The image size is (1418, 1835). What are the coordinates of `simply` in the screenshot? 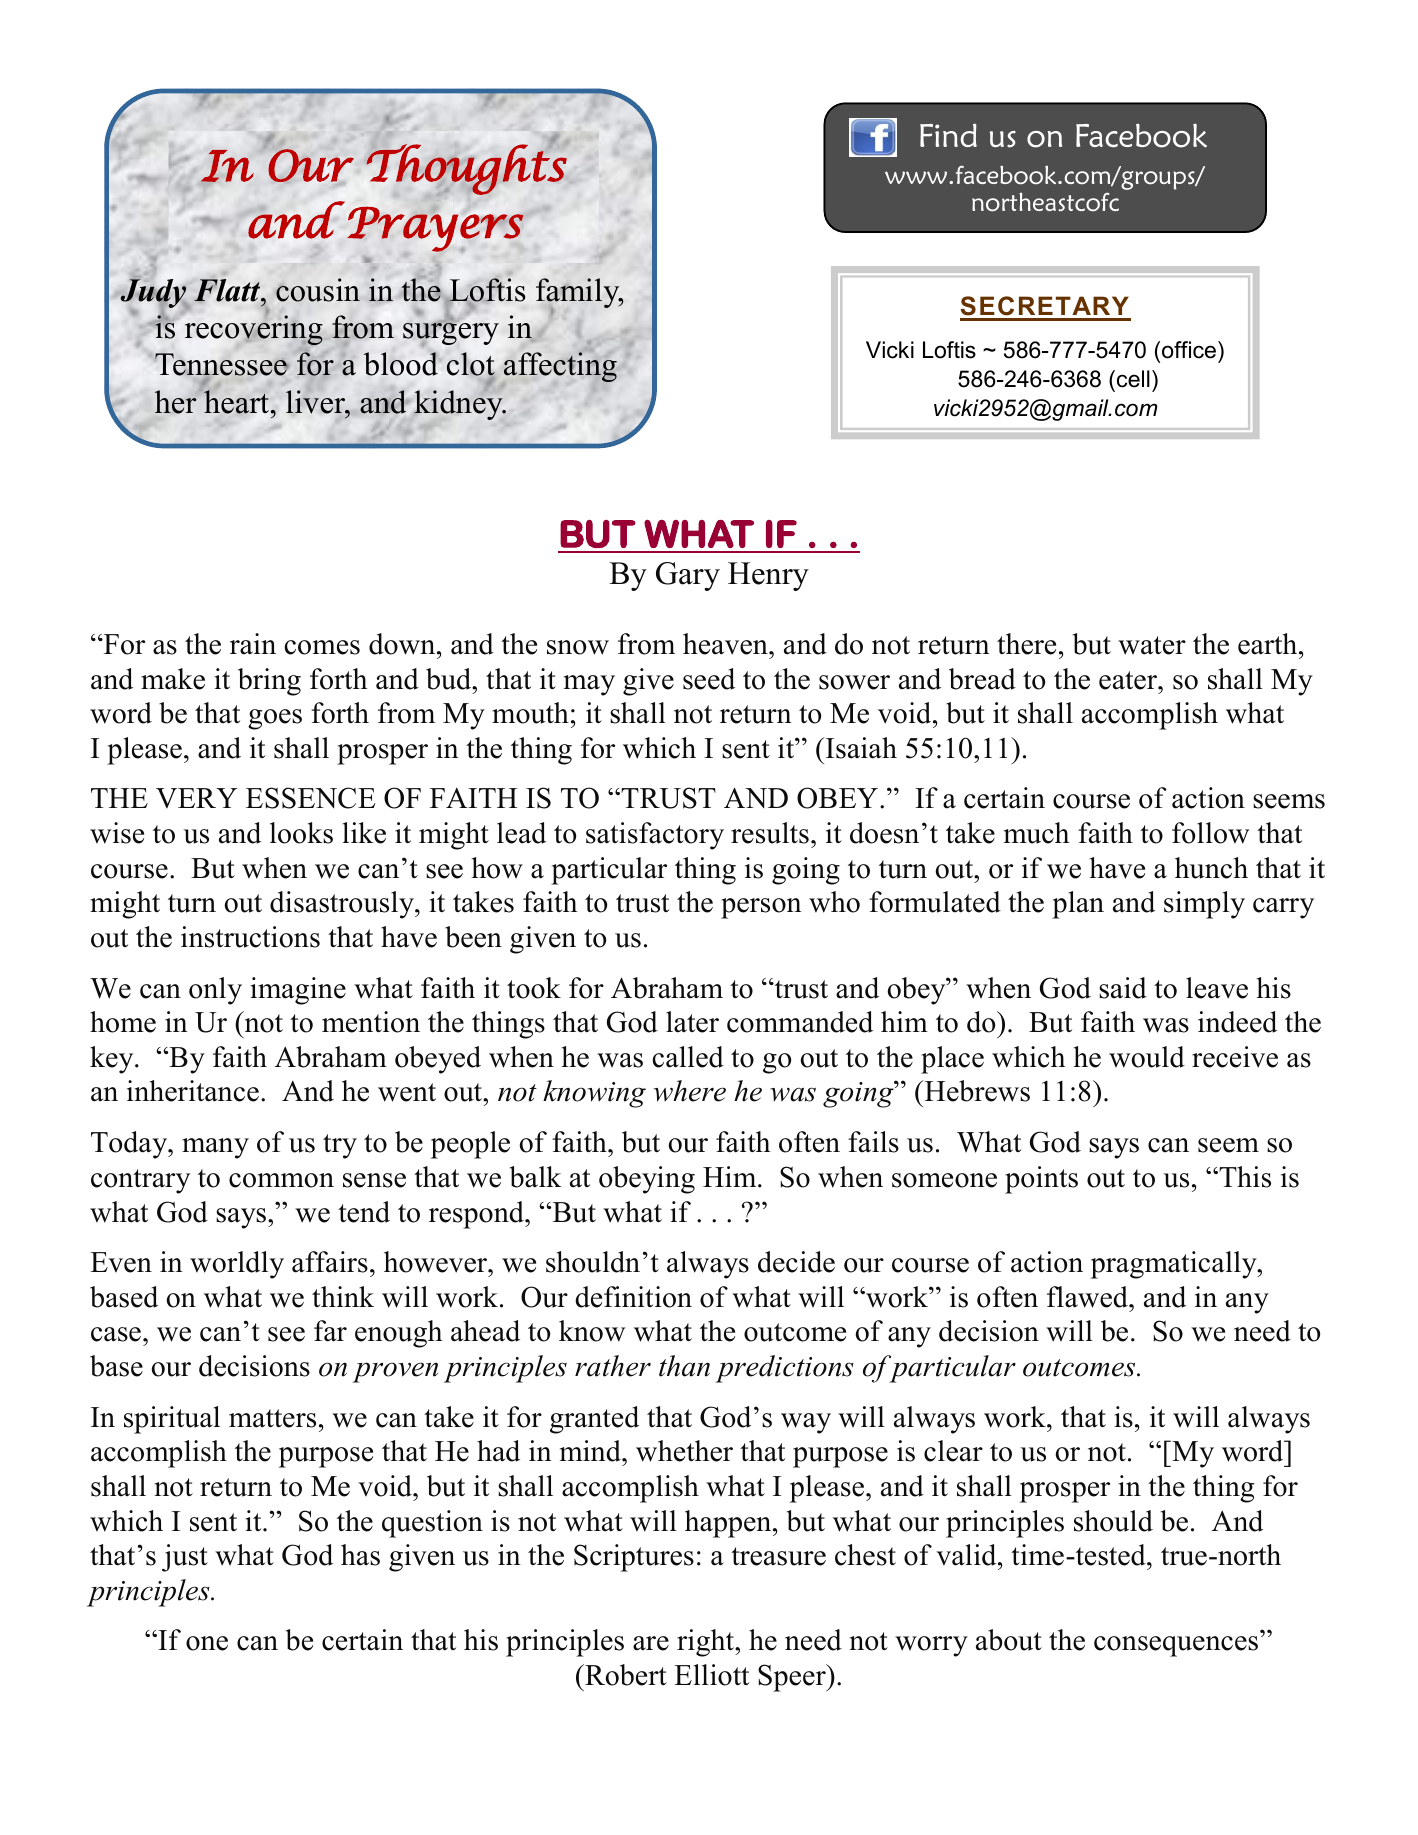 It's located at (1204, 905).
